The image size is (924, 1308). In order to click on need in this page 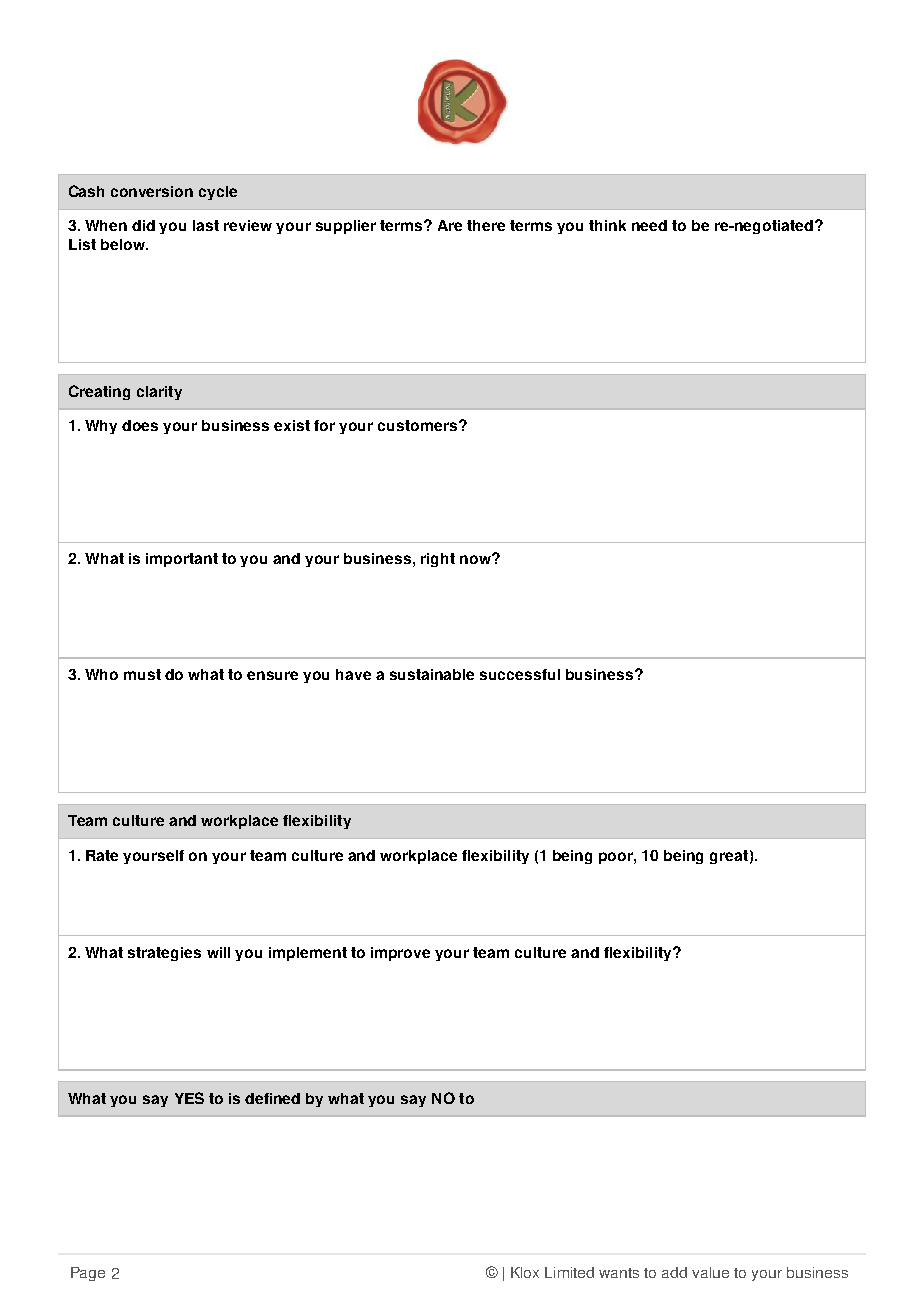, I will do `click(649, 225)`.
